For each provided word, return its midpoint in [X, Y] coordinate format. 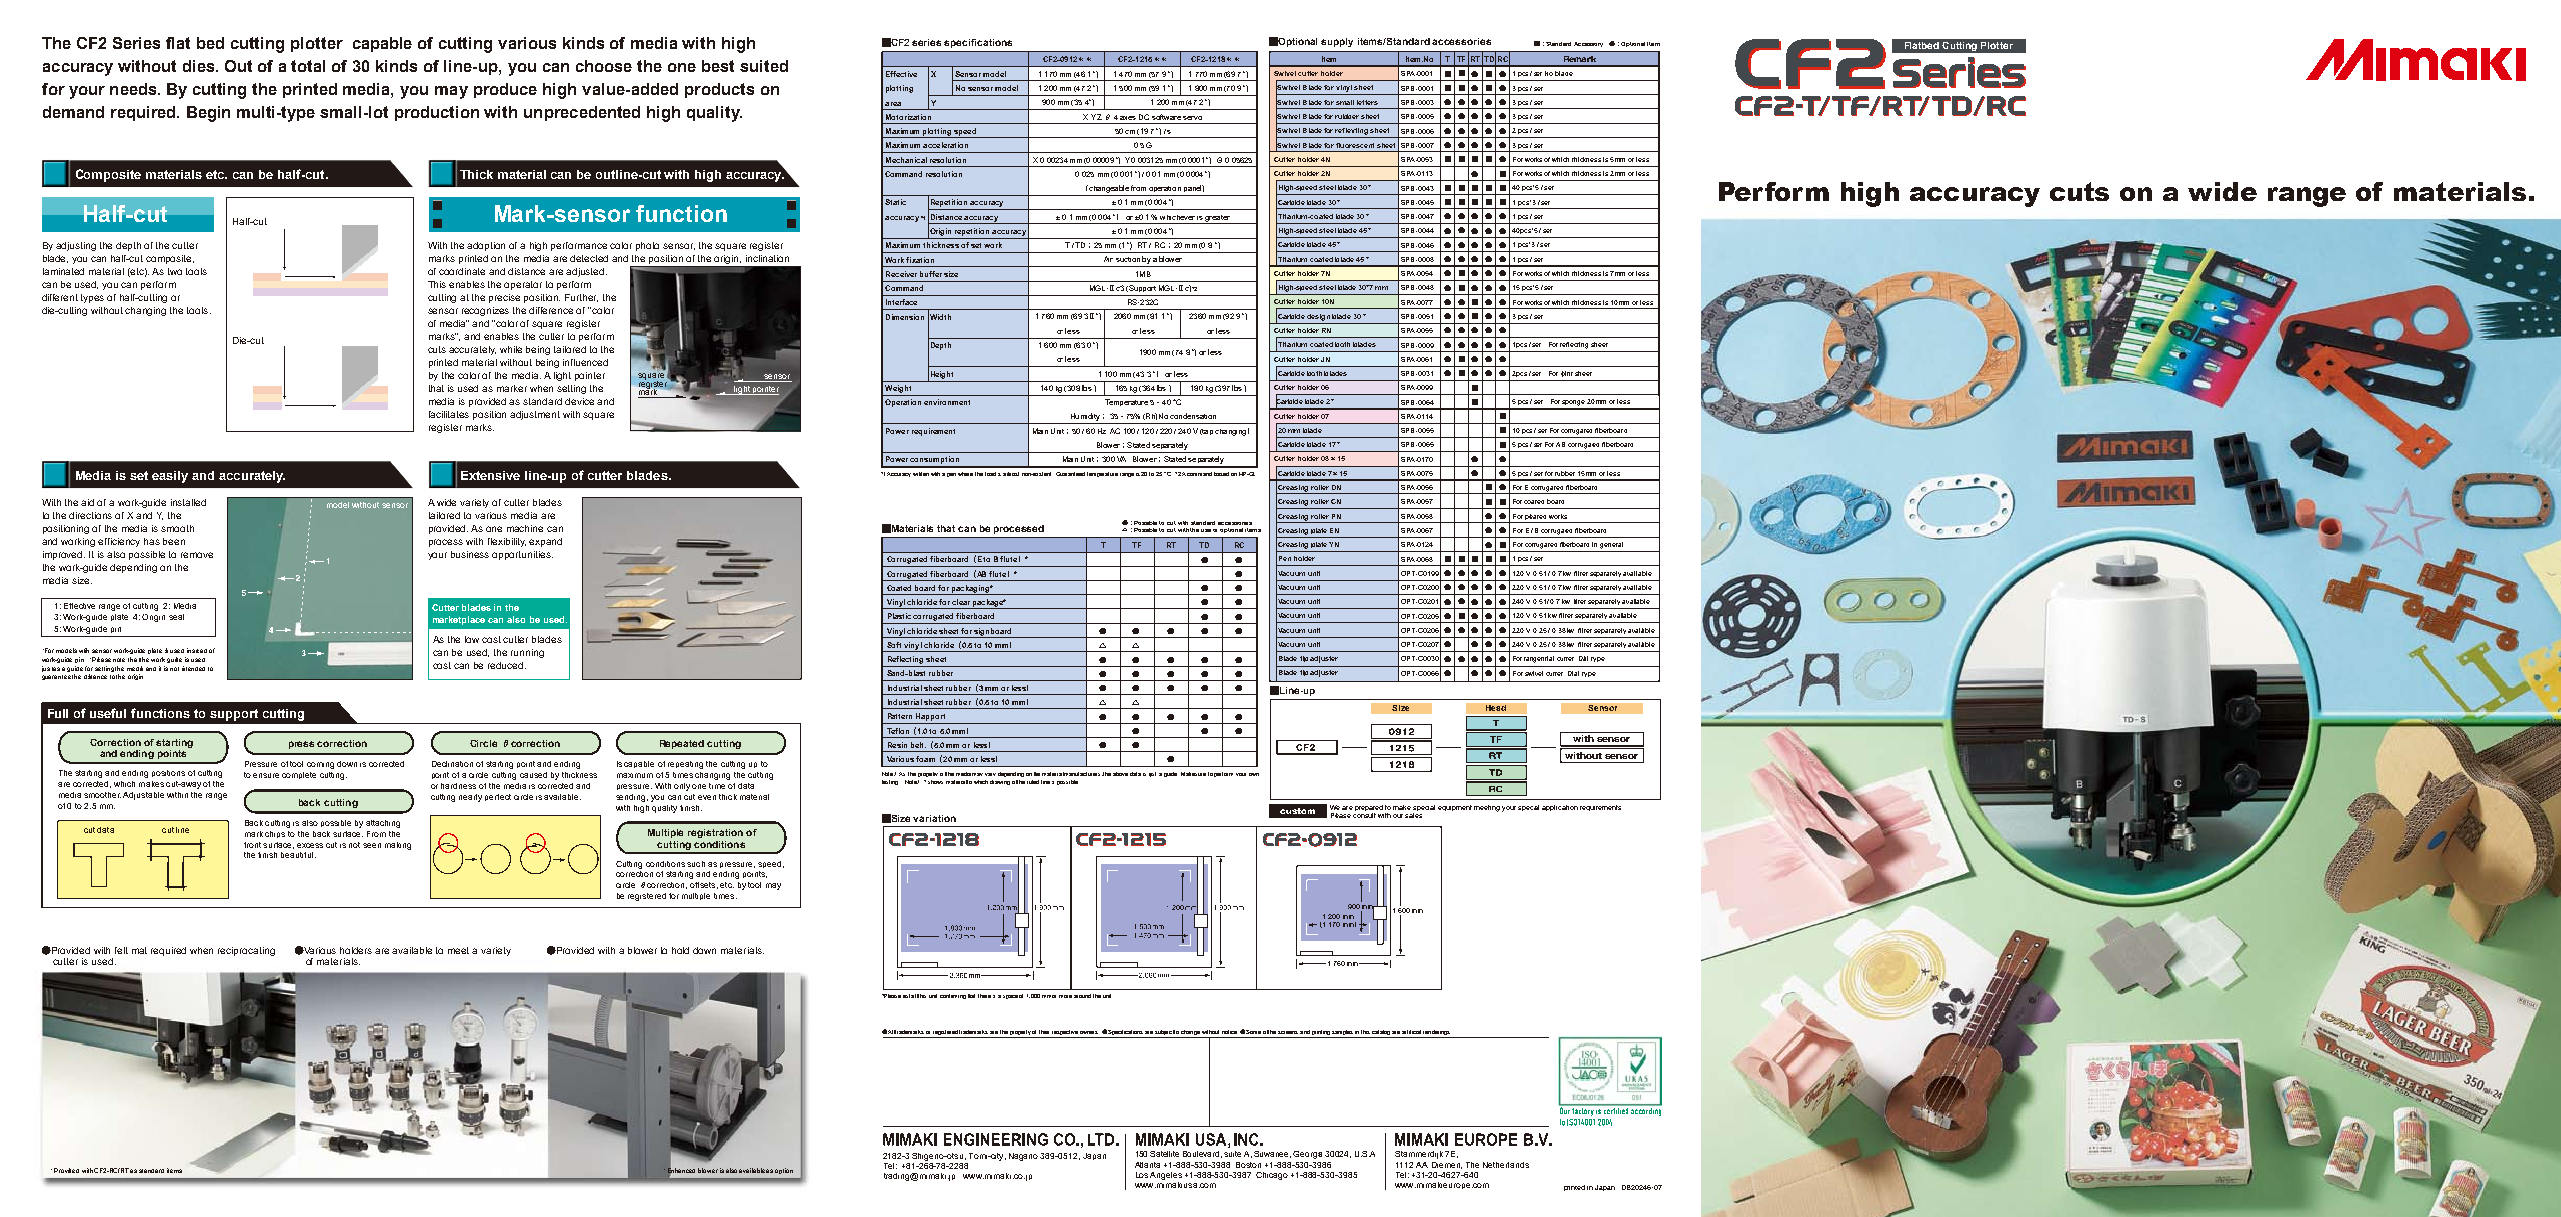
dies [200, 66]
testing [890, 782]
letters [1367, 102]
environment [947, 402]
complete [299, 775]
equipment [1455, 808]
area [893, 104]
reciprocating [246, 951]
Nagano [1025, 1157]
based [1221, 474]
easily [170, 477]
